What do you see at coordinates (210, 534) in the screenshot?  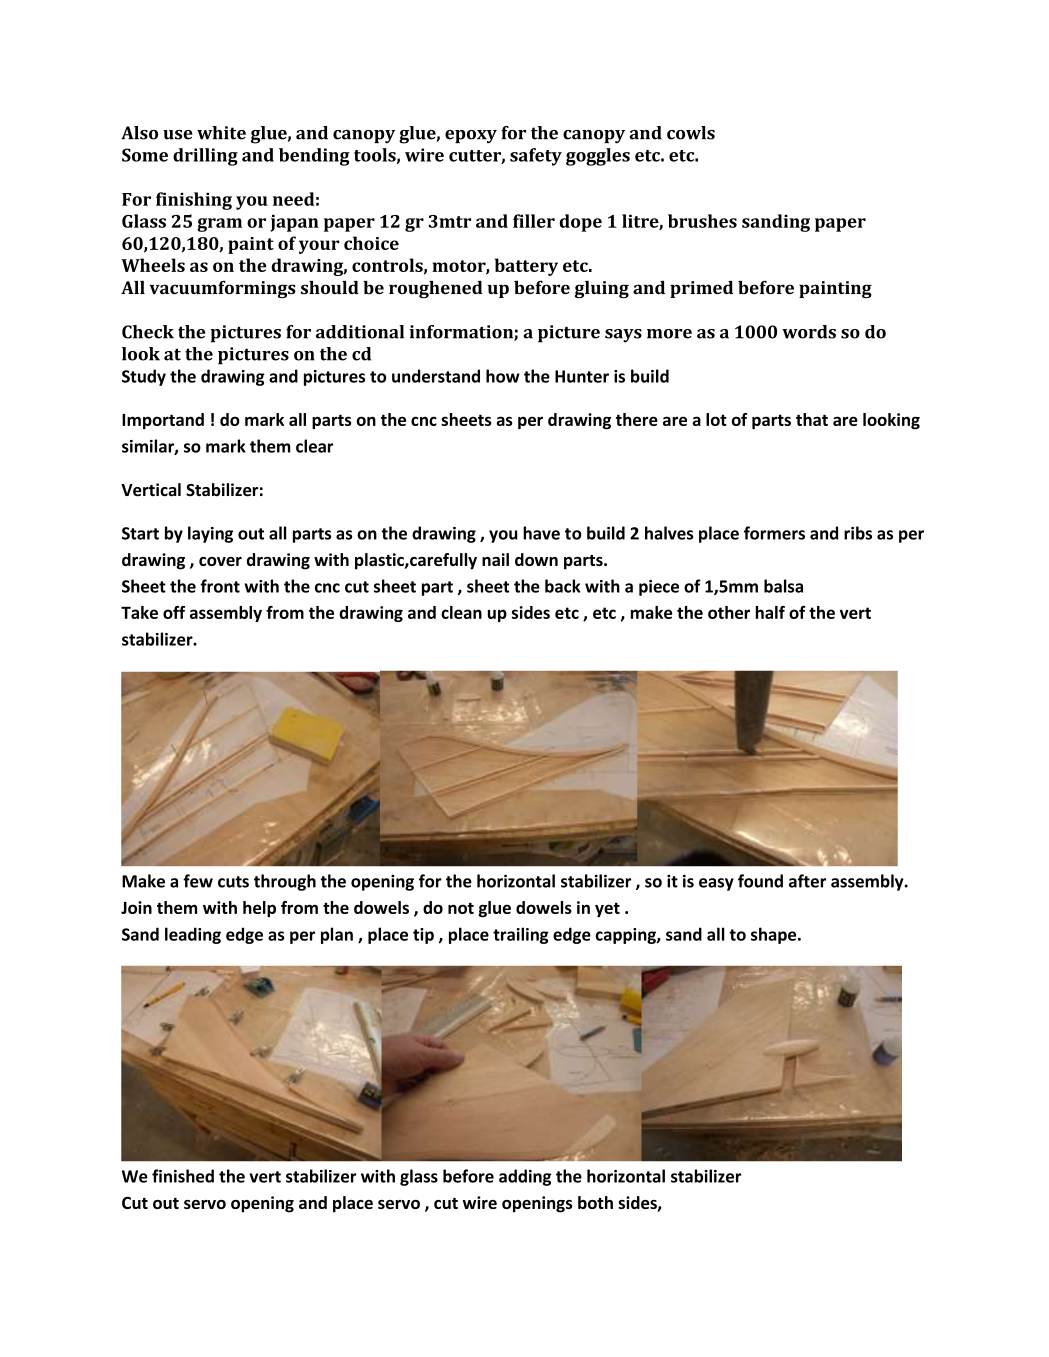 I see `laying` at bounding box center [210, 534].
